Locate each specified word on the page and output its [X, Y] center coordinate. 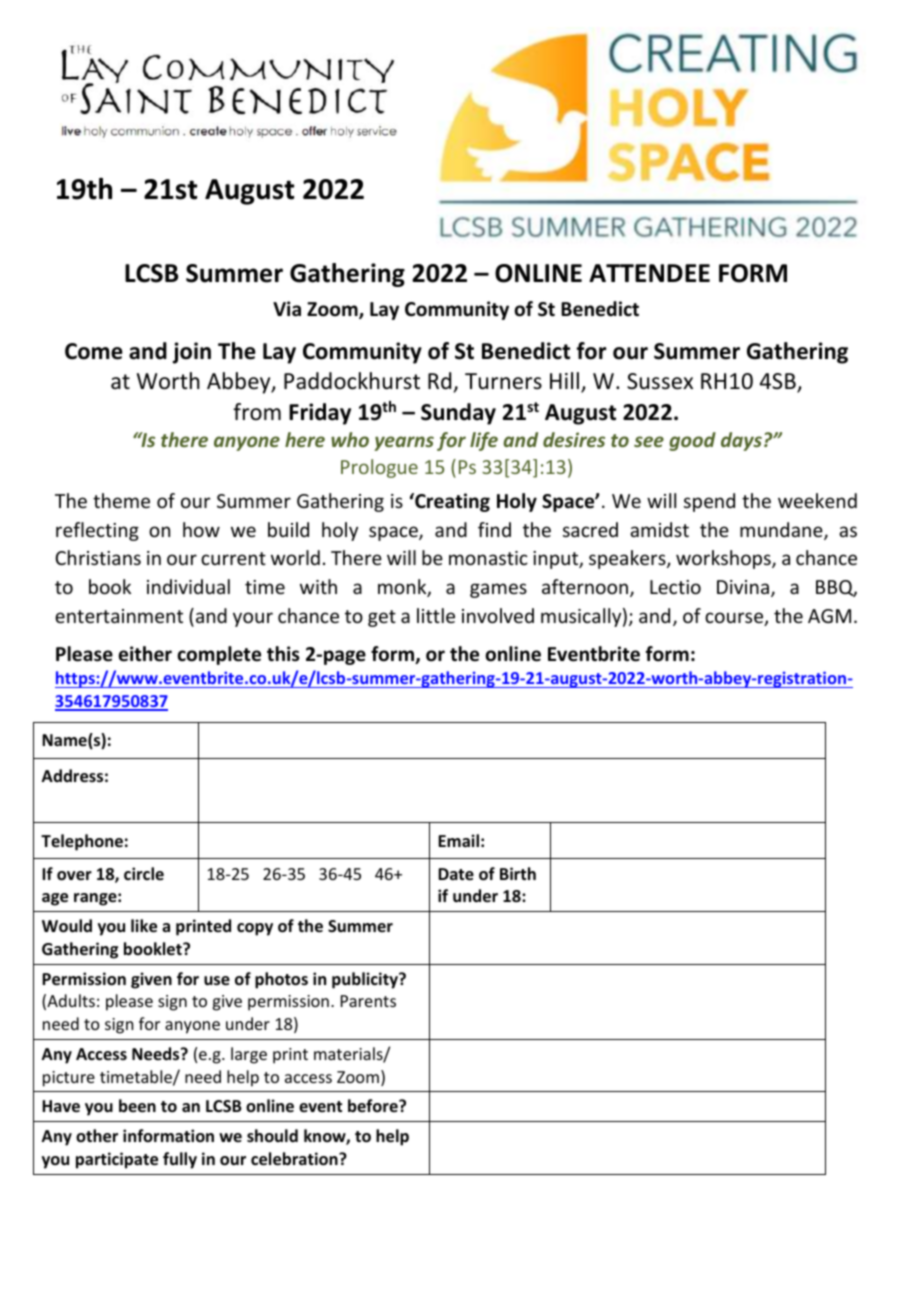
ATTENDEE [649, 273]
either [145, 654]
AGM [829, 616]
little [436, 615]
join [192, 353]
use [217, 981]
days [741, 441]
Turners [503, 381]
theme [121, 500]
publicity [366, 980]
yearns [404, 443]
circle [144, 873]
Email [458, 840]
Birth [518, 873]
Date [456, 874]
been [137, 1106]
